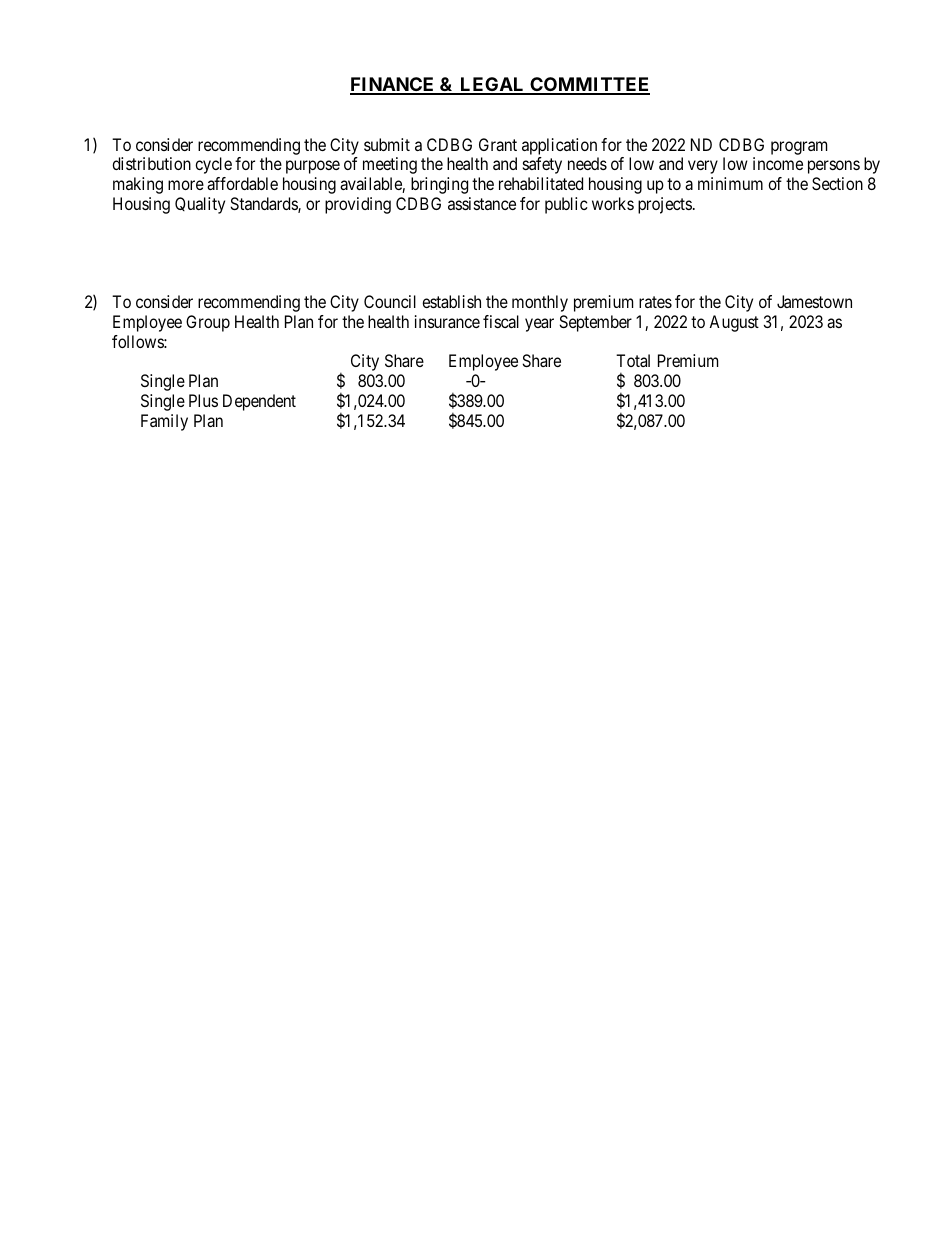 The width and height of the screenshot is (952, 1233). Describe the element at coordinates (200, 205) in the screenshot. I see `Quality` at that location.
